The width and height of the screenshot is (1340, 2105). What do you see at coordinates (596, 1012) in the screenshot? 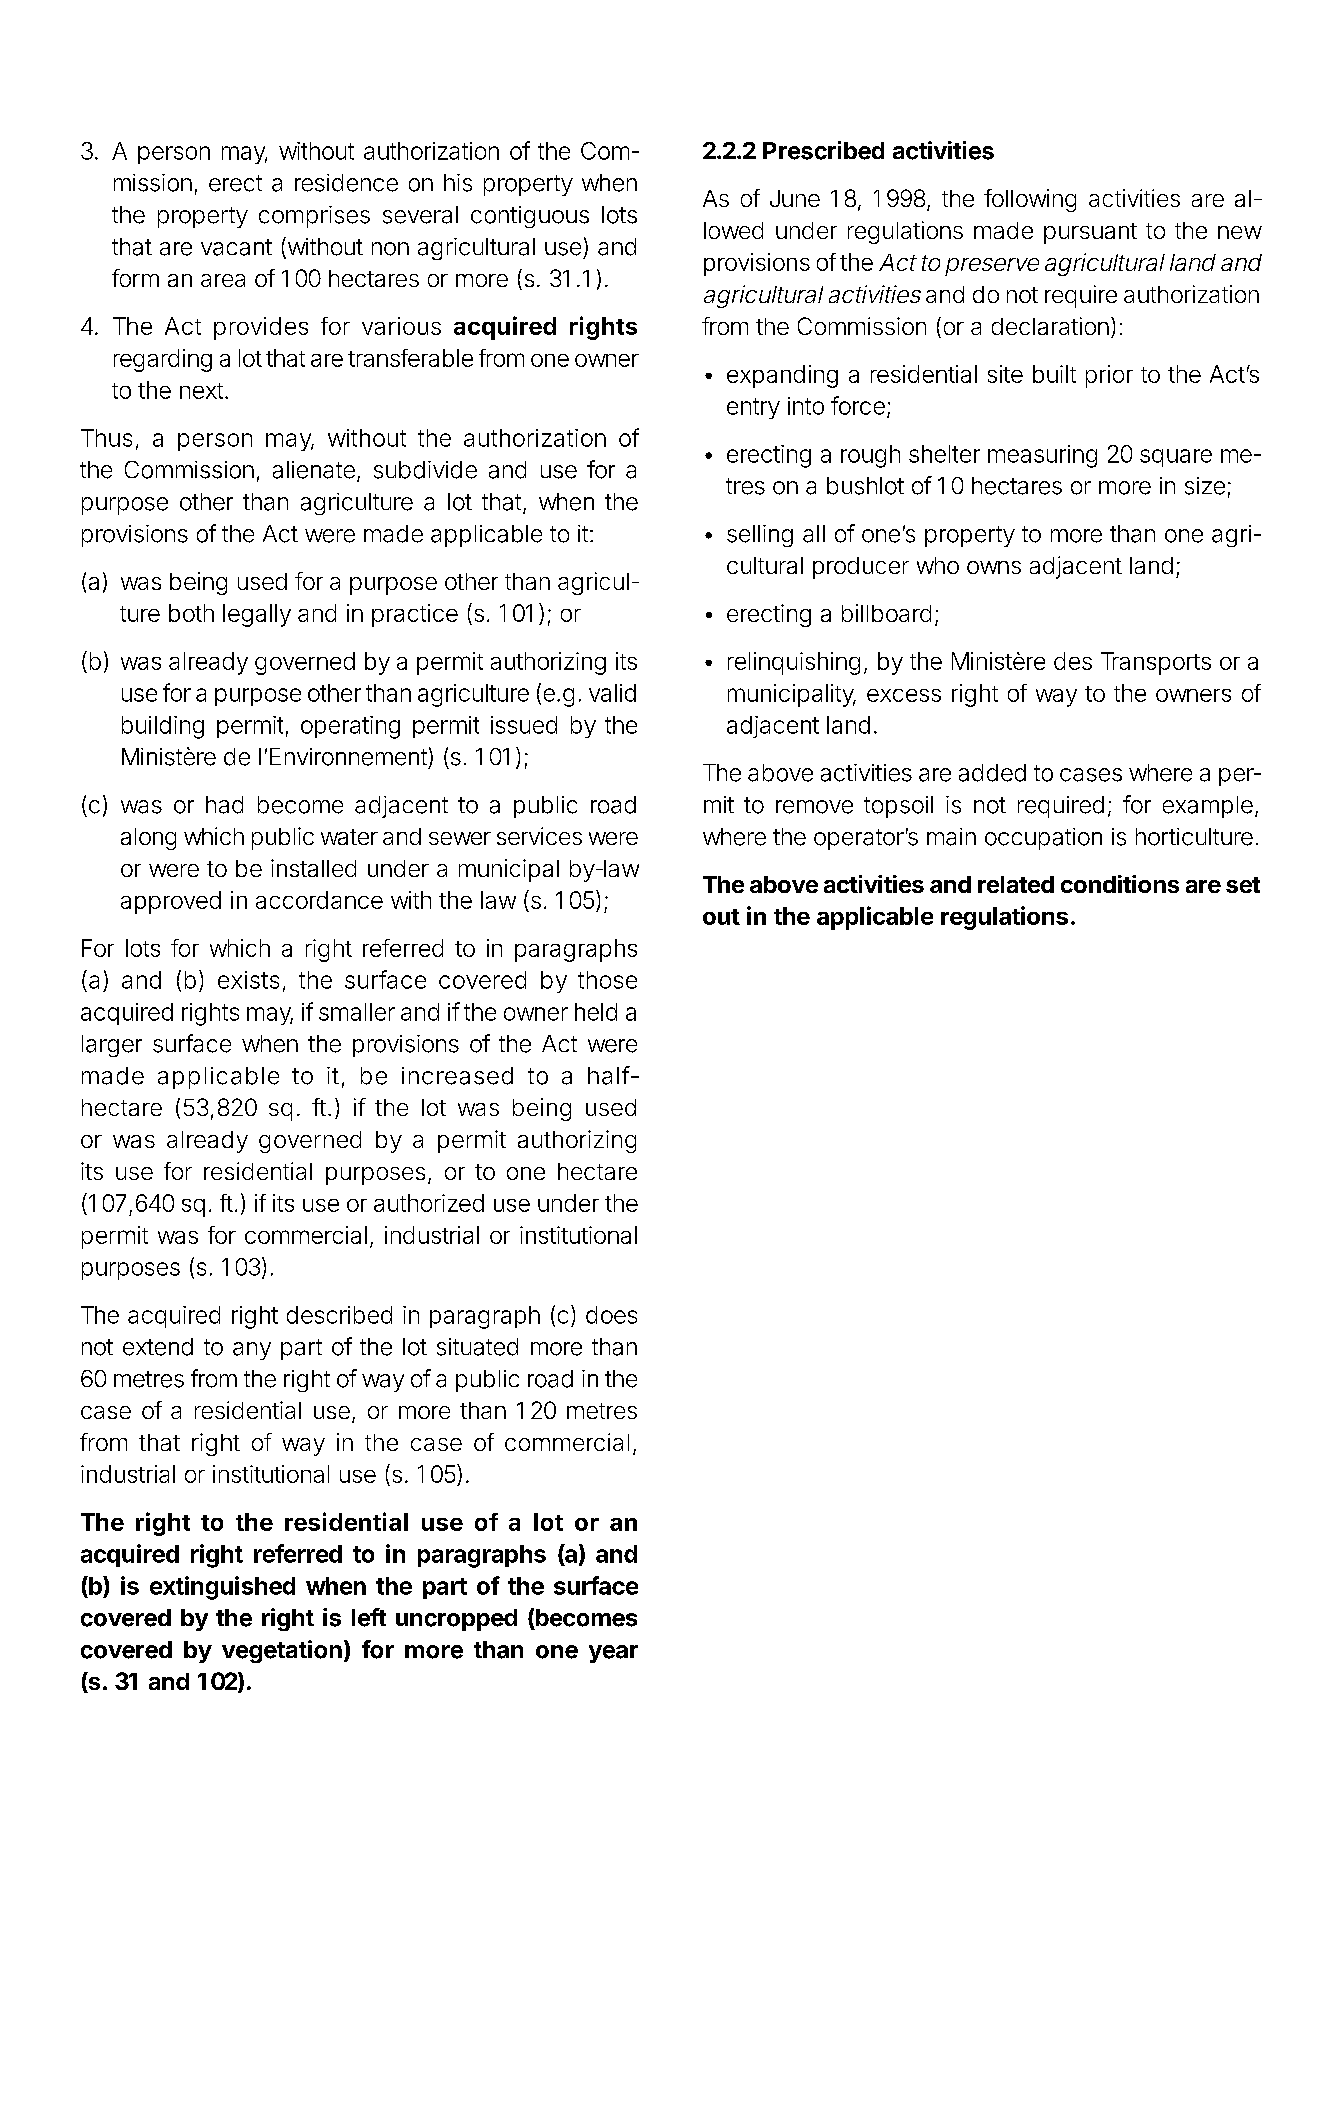
I see `held` at bounding box center [596, 1012].
